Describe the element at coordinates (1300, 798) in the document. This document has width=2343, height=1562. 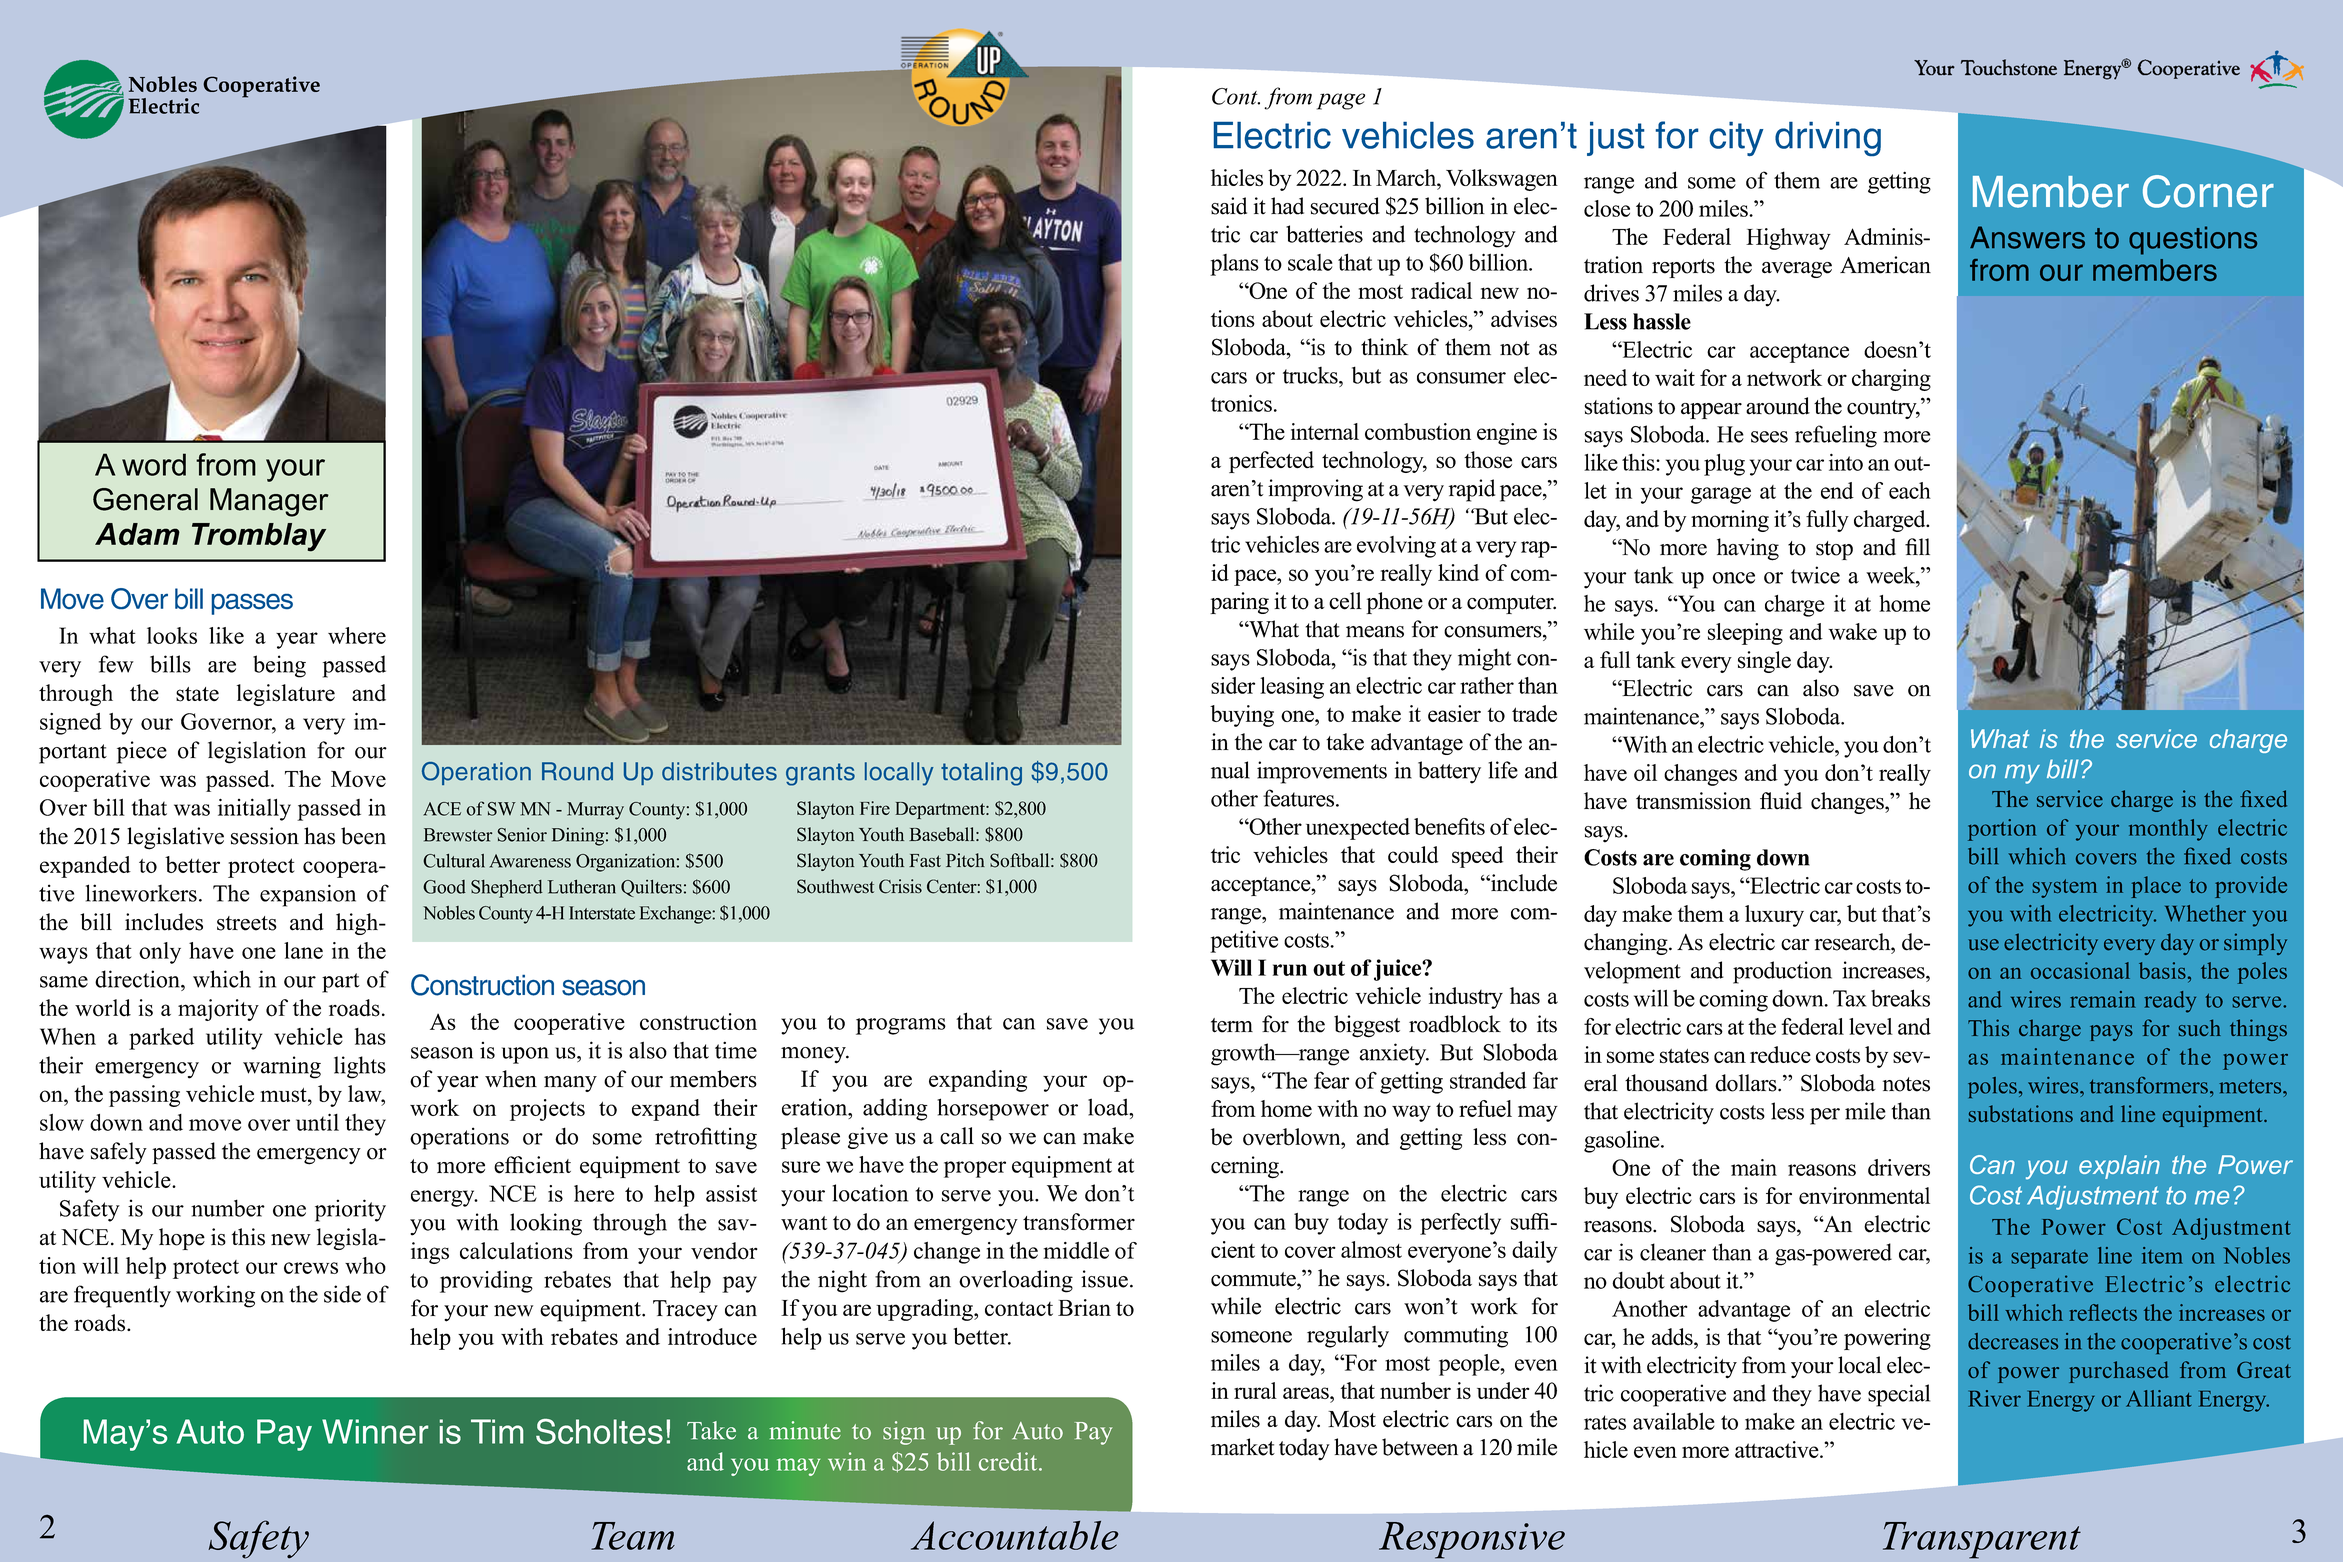
I see `features` at that location.
